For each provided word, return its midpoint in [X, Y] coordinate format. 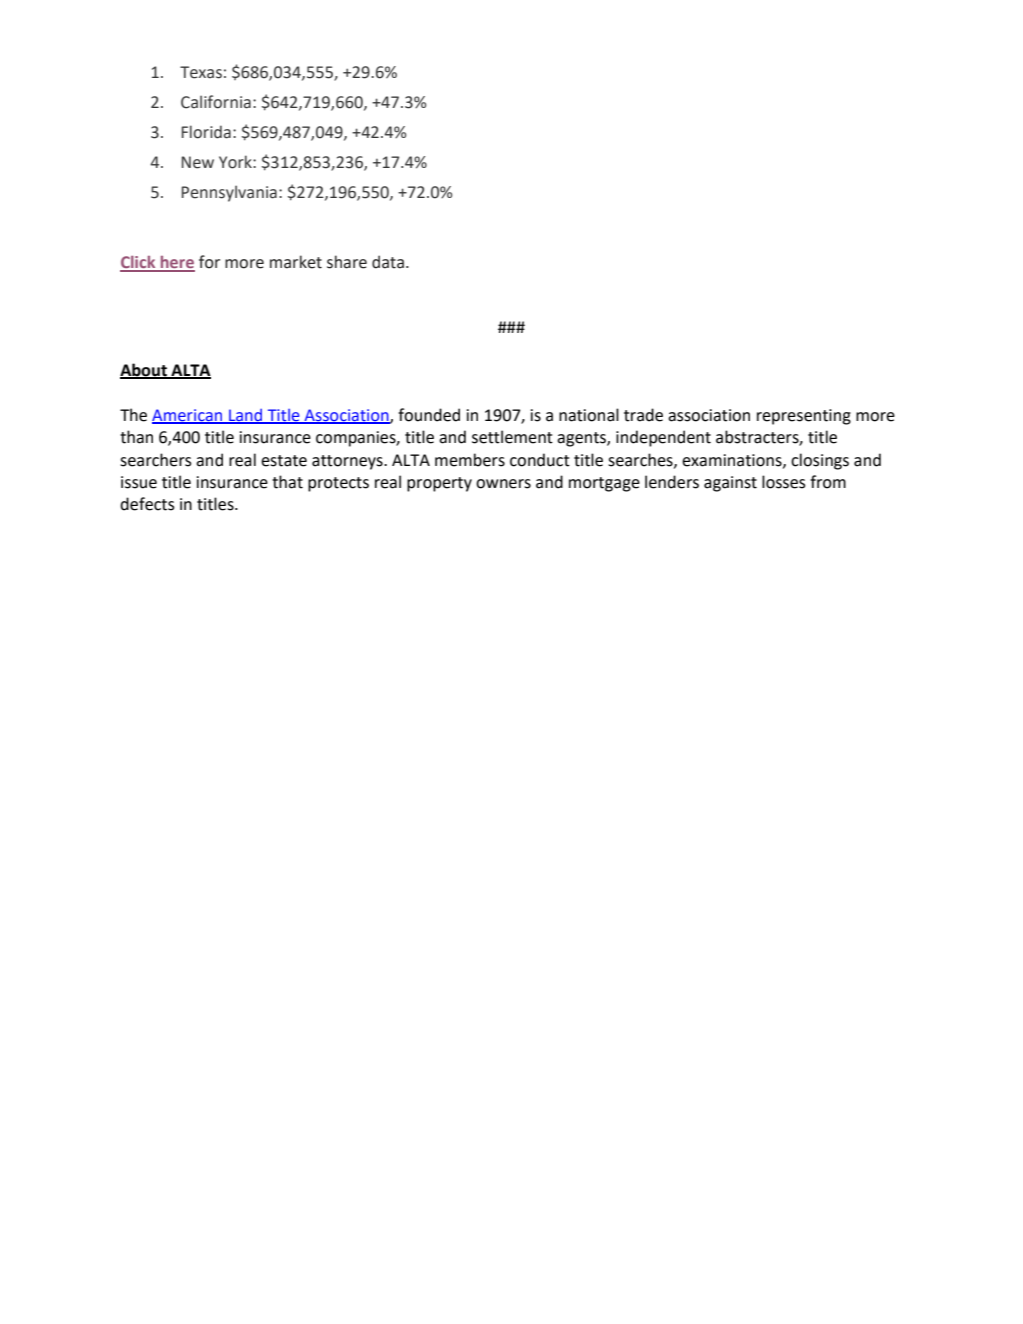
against [730, 484]
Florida [206, 132]
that [287, 482]
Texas [201, 72]
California [216, 102]
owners [503, 484]
